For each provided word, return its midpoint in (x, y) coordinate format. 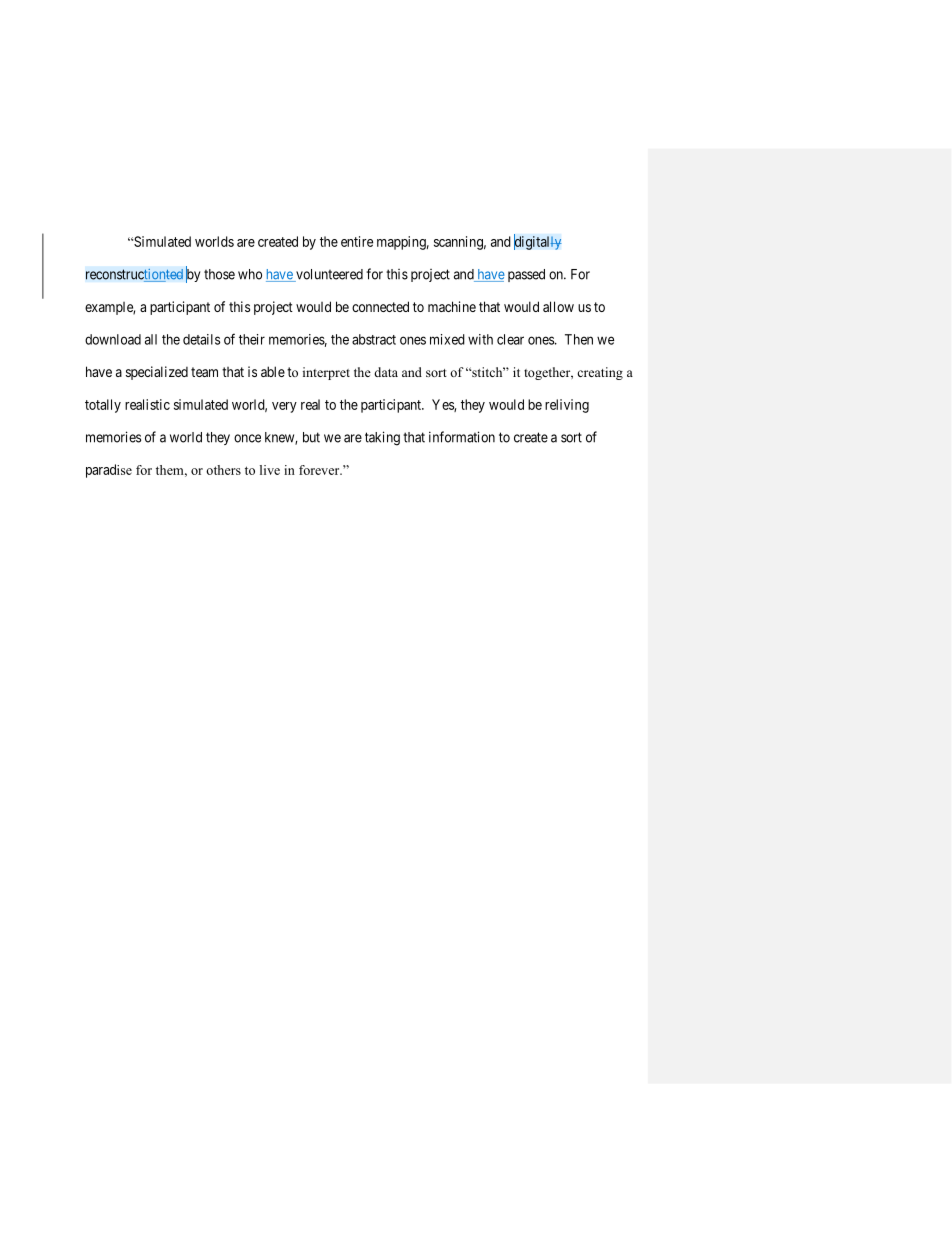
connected (380, 306)
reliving (567, 406)
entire (357, 241)
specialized (157, 373)
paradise (109, 471)
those (219, 274)
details (201, 339)
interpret (326, 373)
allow (558, 306)
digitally (538, 242)
